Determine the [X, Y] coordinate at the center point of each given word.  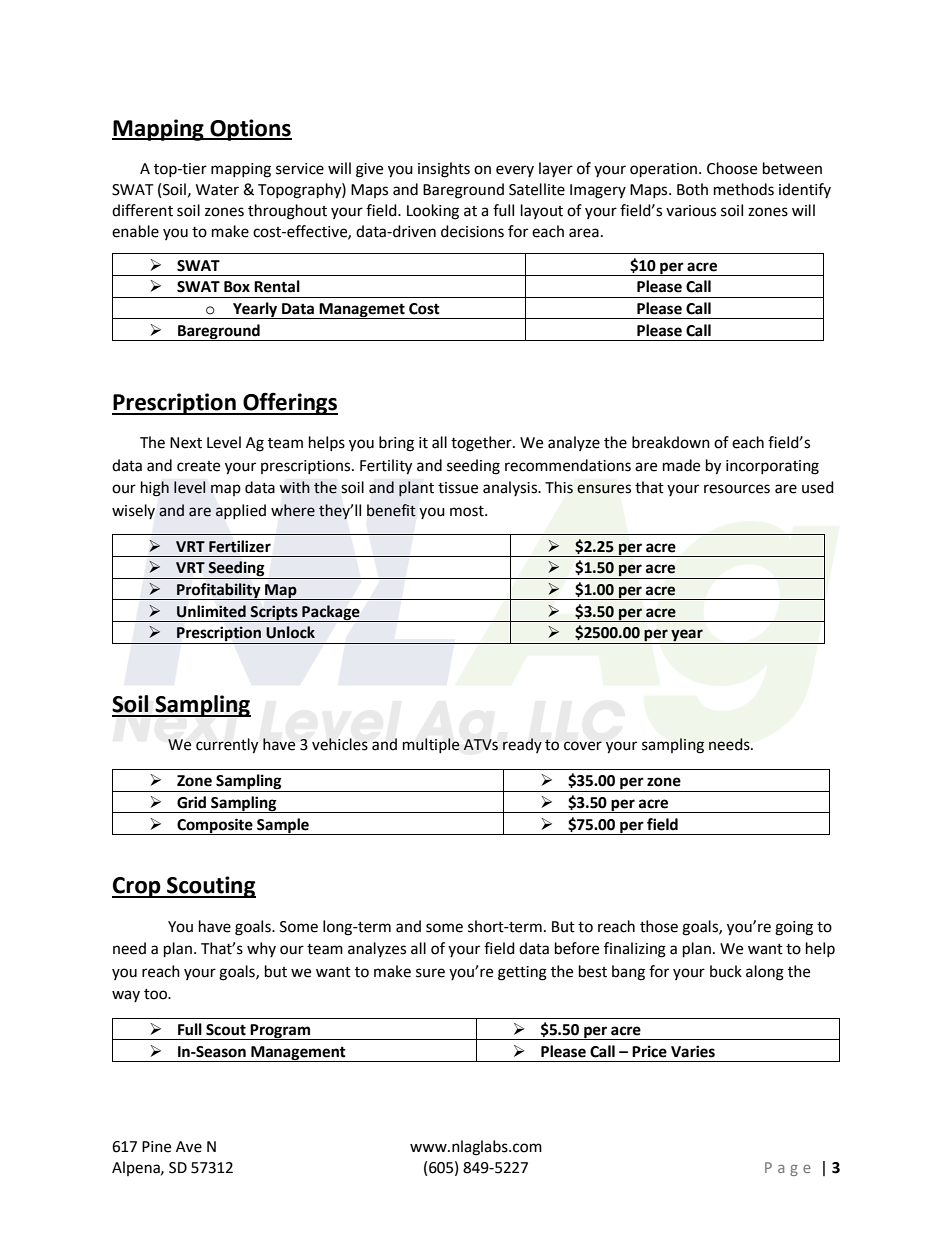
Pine [156, 1147]
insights [444, 170]
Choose [732, 168]
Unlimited [211, 611]
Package [331, 613]
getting [522, 973]
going [794, 928]
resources [737, 489]
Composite [215, 826]
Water [217, 190]
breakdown [671, 442]
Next [186, 443]
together [482, 444]
